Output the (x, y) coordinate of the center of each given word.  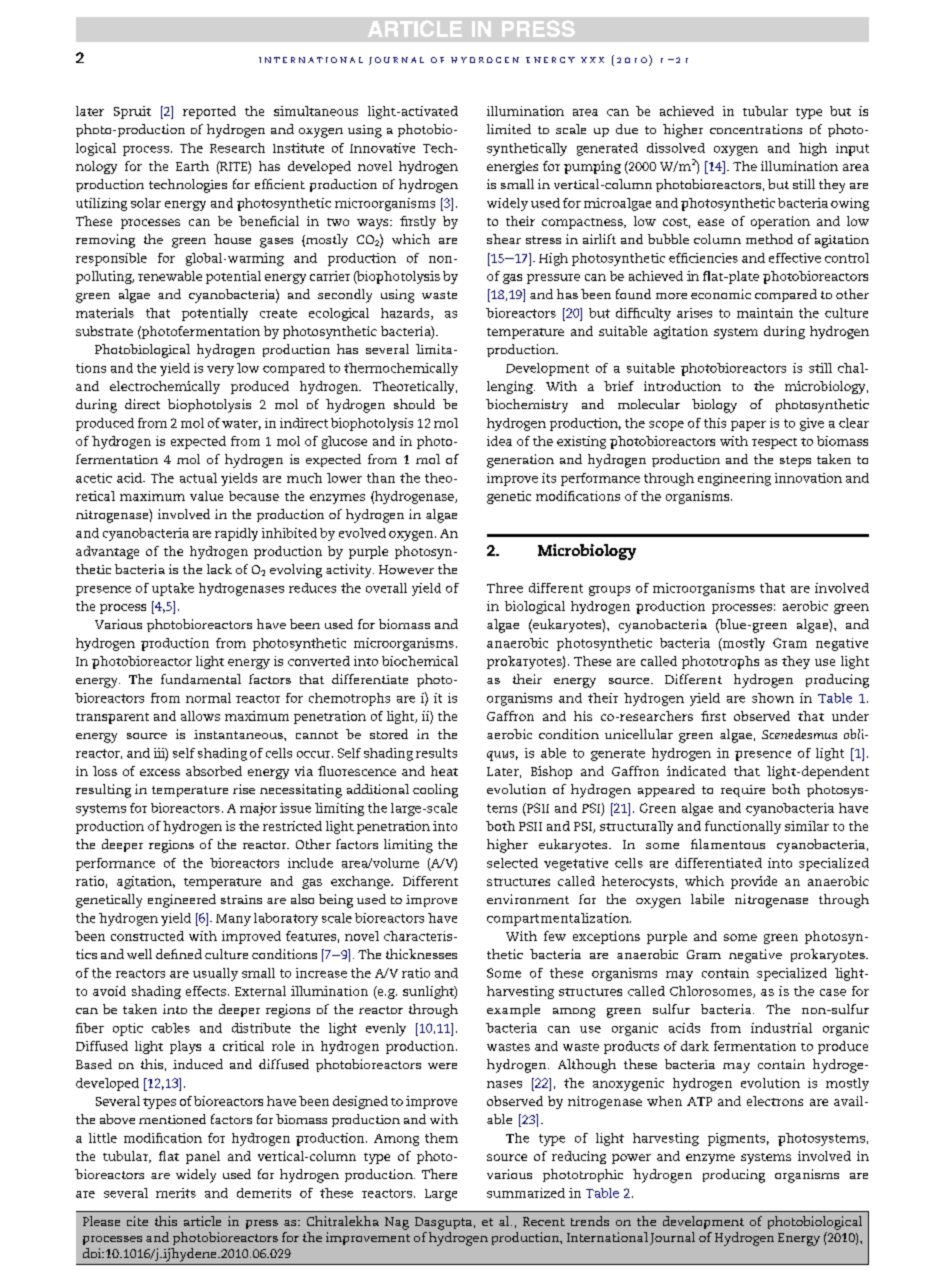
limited (509, 129)
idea (499, 441)
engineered (182, 901)
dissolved (676, 148)
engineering (734, 479)
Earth (192, 166)
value (206, 496)
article (202, 1221)
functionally (743, 827)
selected (512, 863)
